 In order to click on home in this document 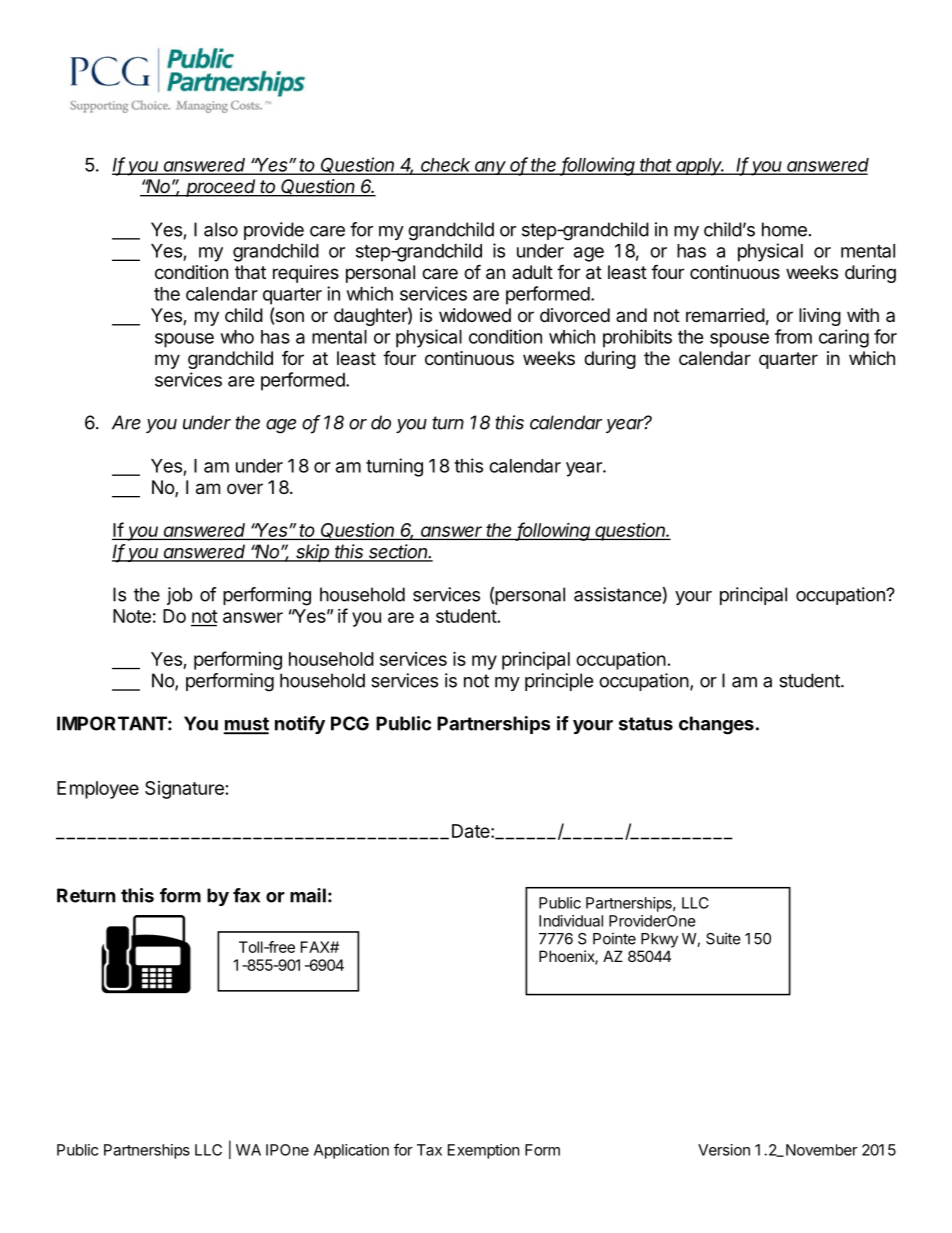, I will do `click(784, 229)`.
